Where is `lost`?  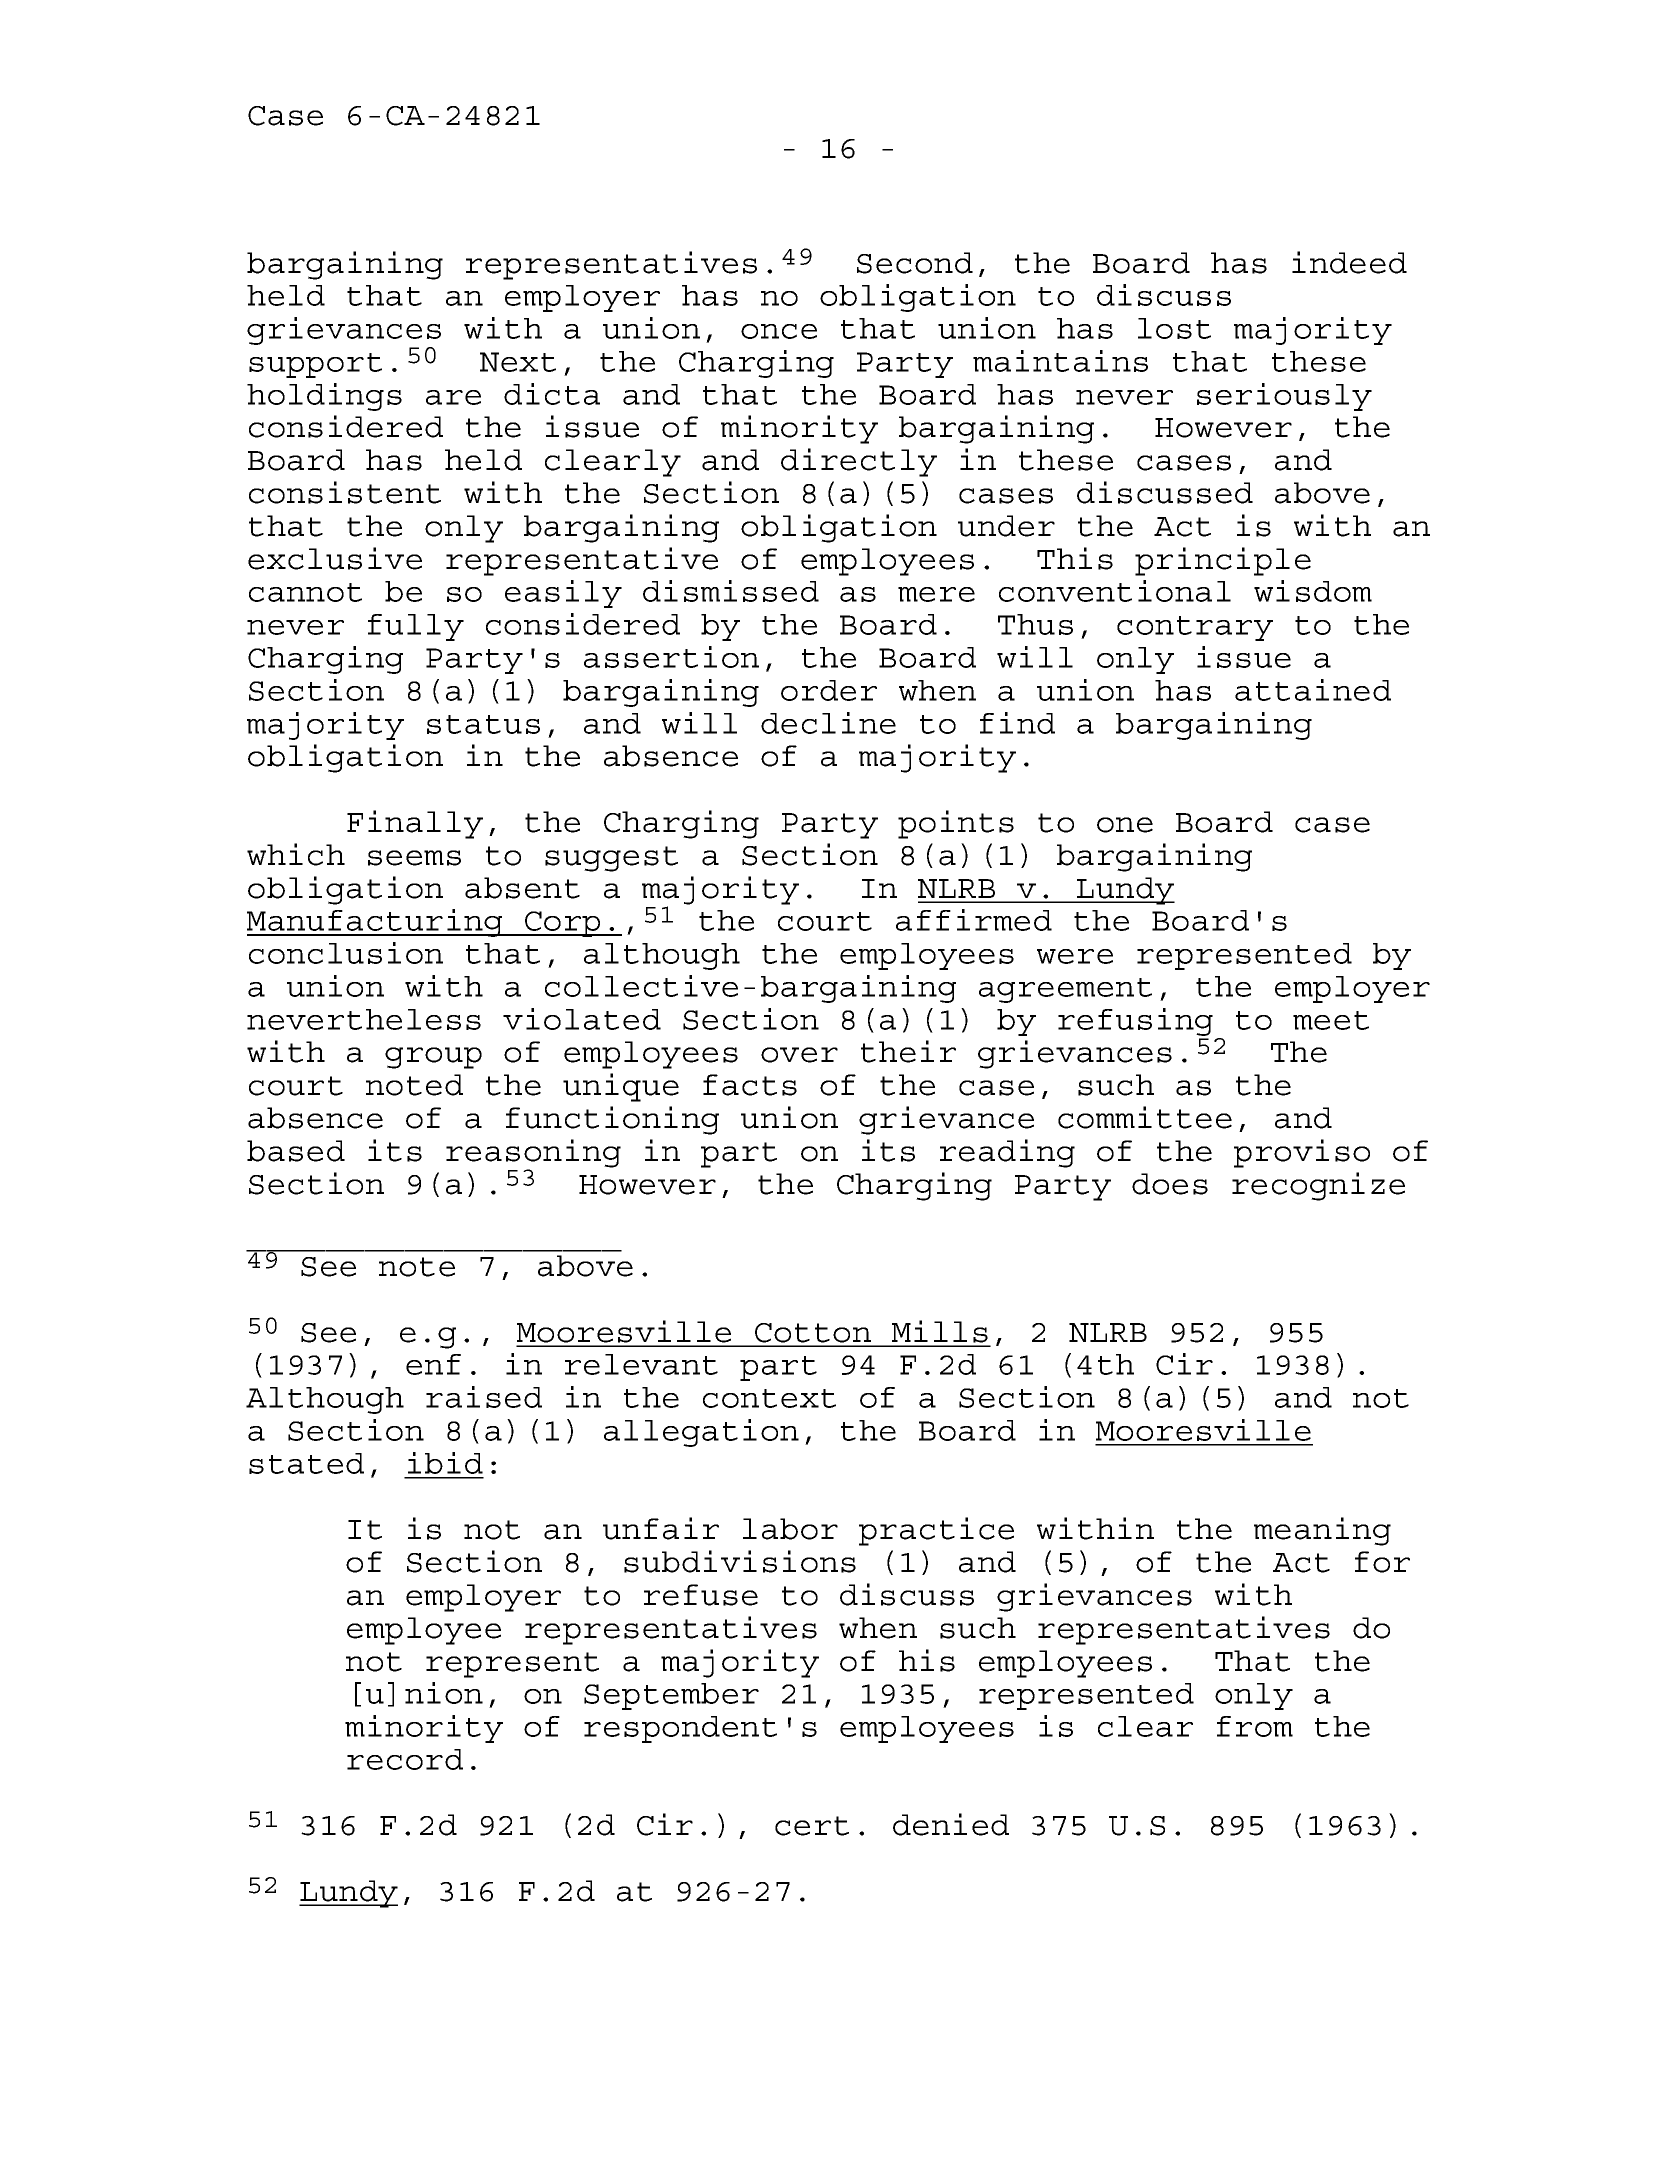
lost is located at coordinates (1174, 328).
